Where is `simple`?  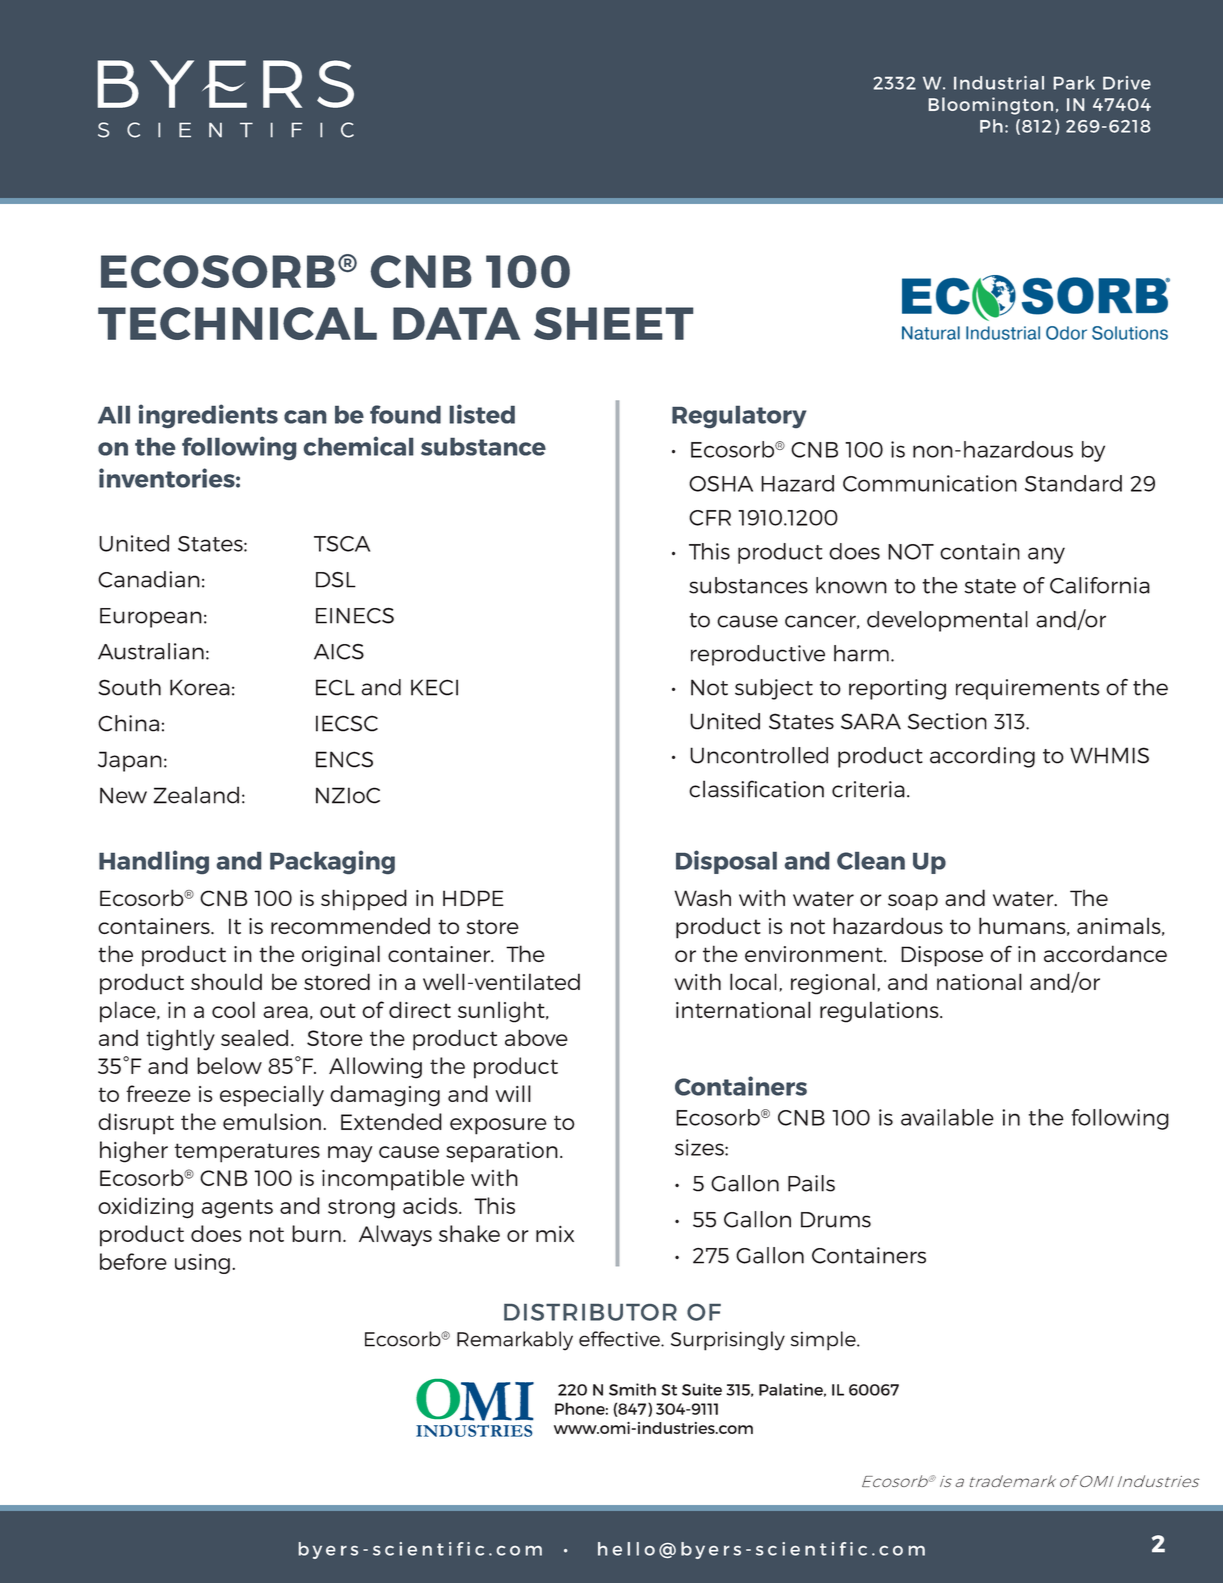 simple is located at coordinates (824, 1341).
